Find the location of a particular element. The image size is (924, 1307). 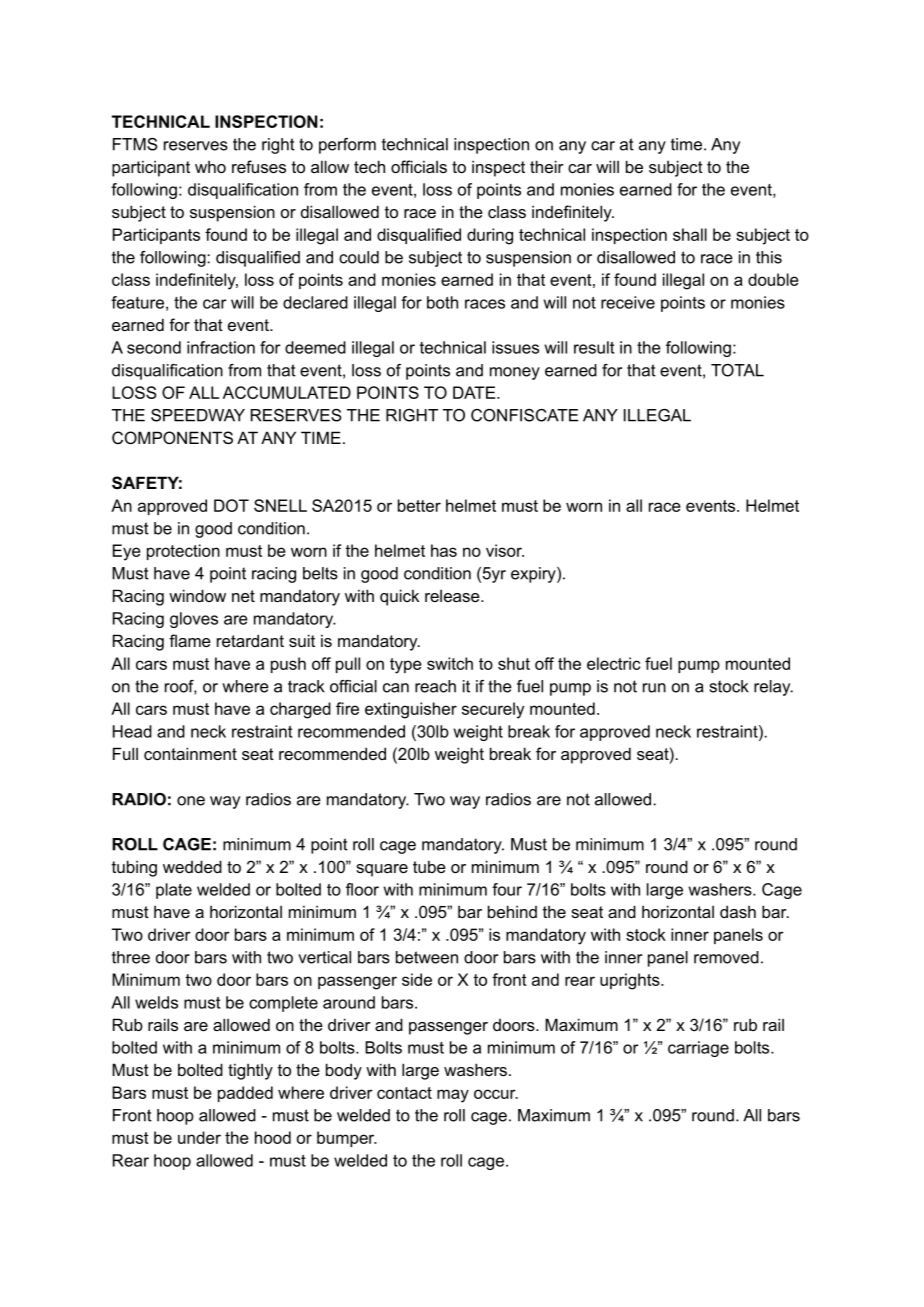

protection is located at coordinates (183, 552).
